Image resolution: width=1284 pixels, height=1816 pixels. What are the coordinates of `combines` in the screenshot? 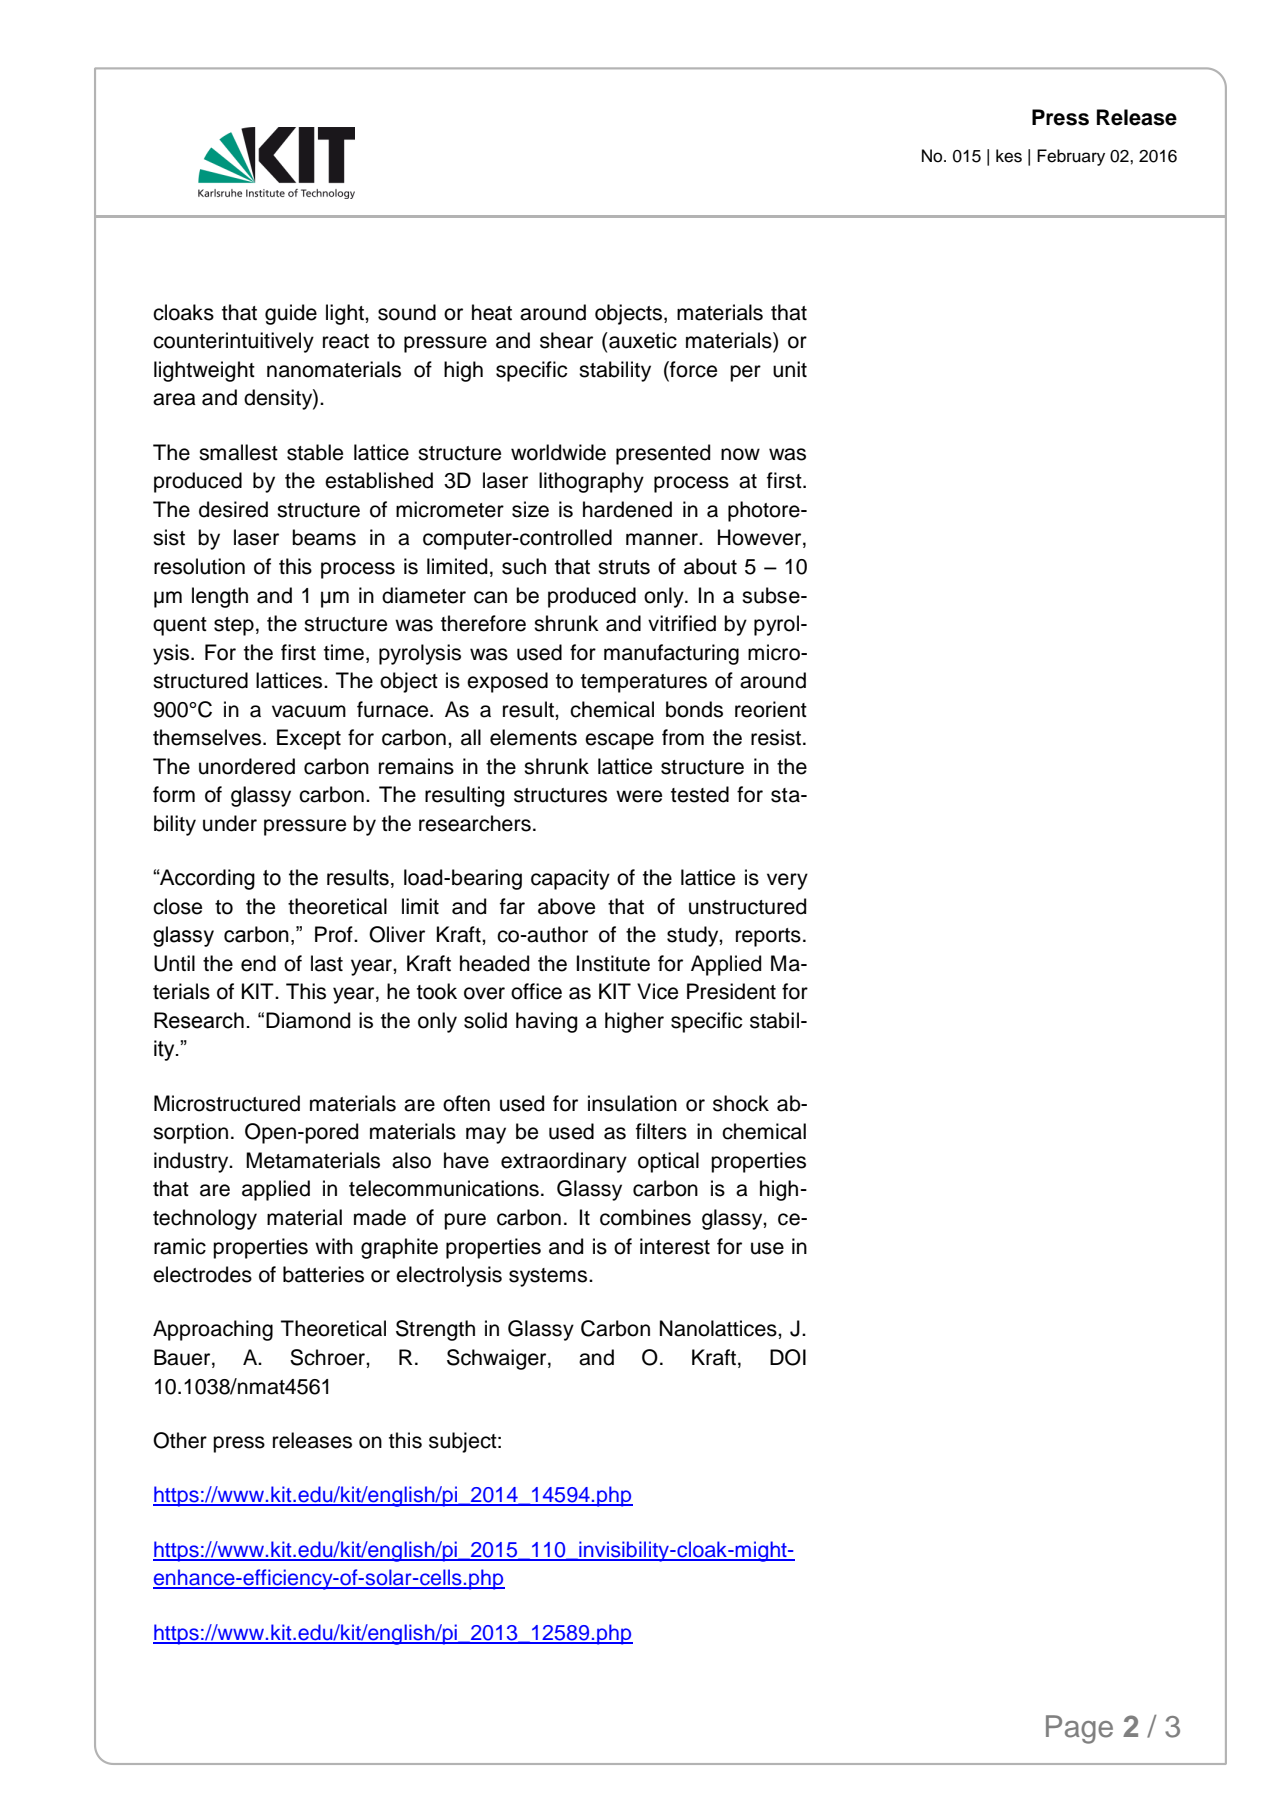 It's located at (645, 1217).
